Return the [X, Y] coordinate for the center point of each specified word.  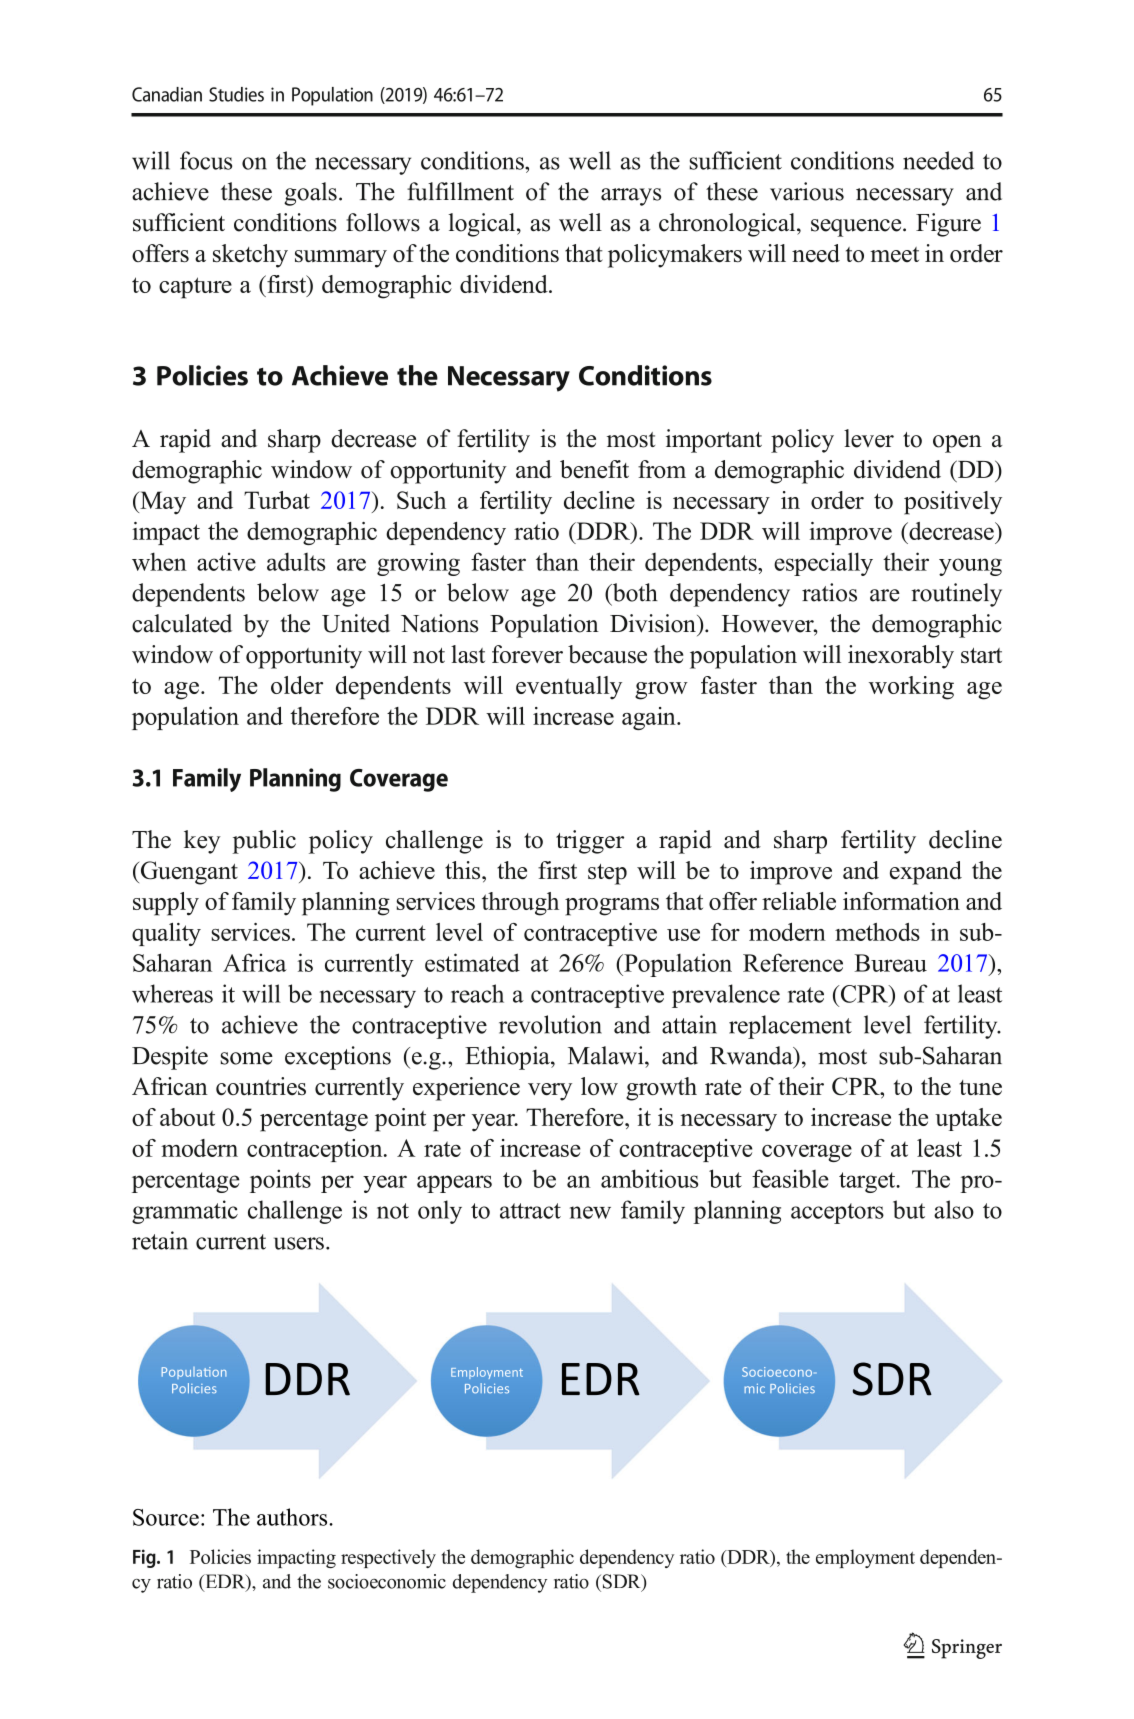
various [807, 191]
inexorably [901, 657]
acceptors [837, 1213]
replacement [790, 1027]
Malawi [607, 1055]
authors [293, 1517]
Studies [236, 94]
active [226, 561]
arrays [631, 197]
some [247, 1058]
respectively [388, 1558]
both [634, 593]
